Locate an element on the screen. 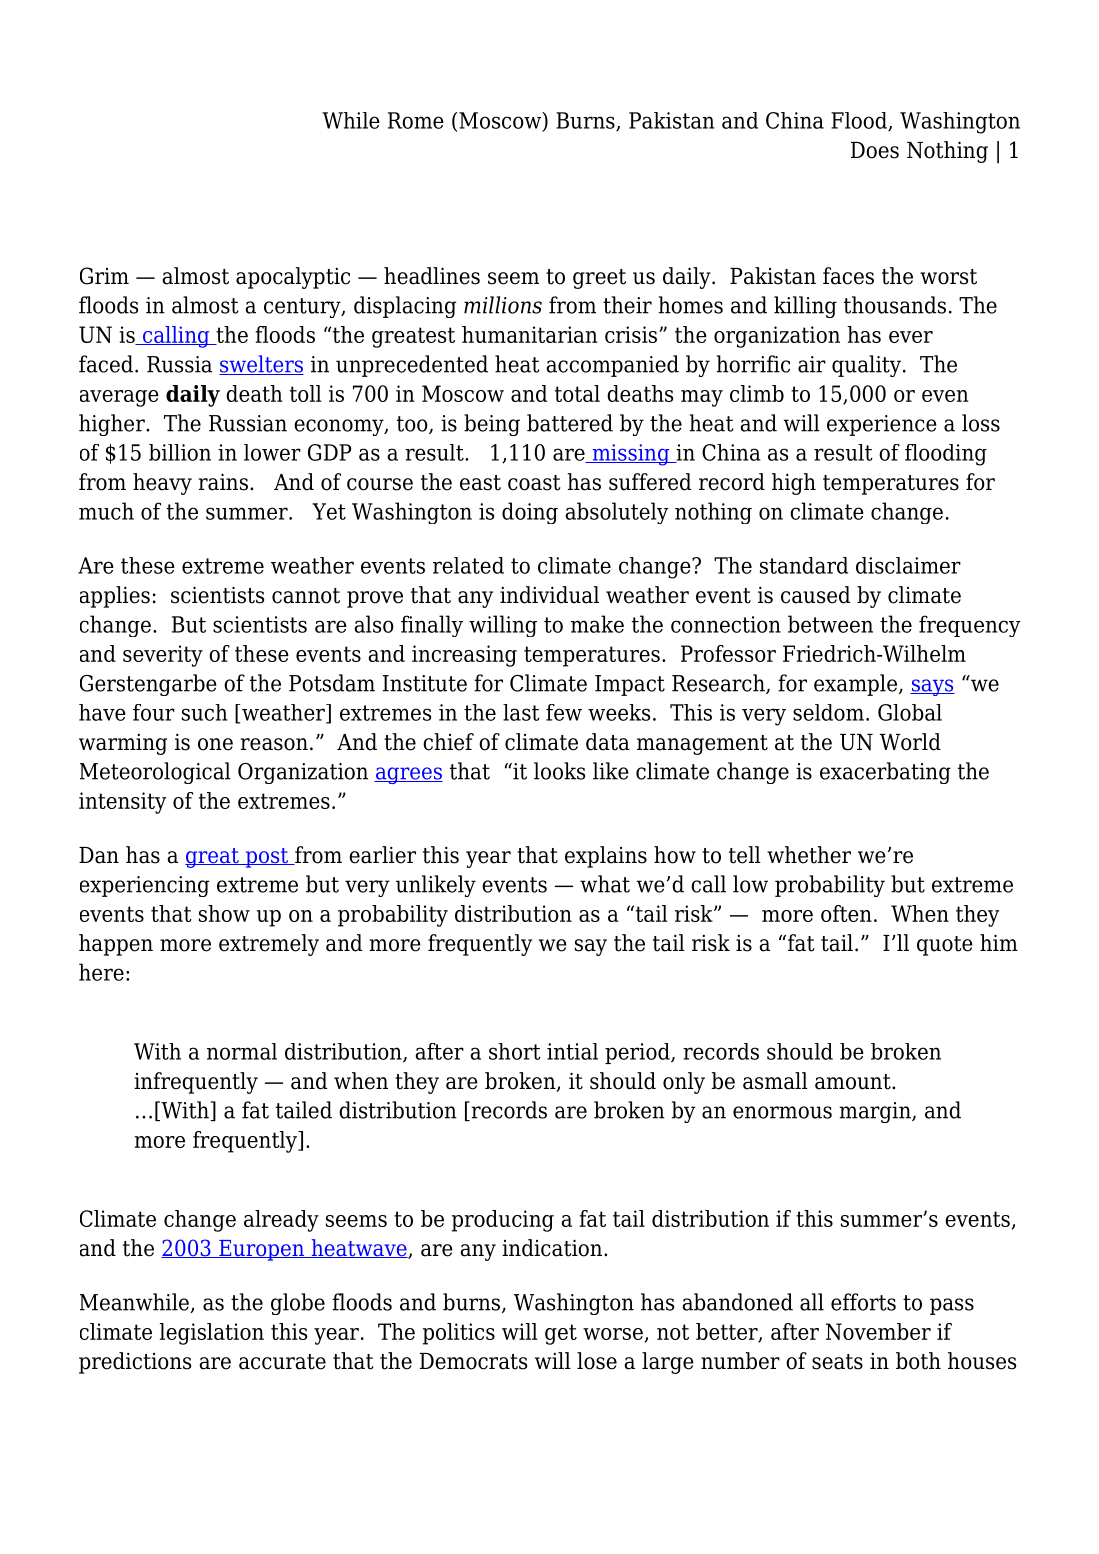 This screenshot has height=1554, width=1099. intial is located at coordinates (572, 1051).
